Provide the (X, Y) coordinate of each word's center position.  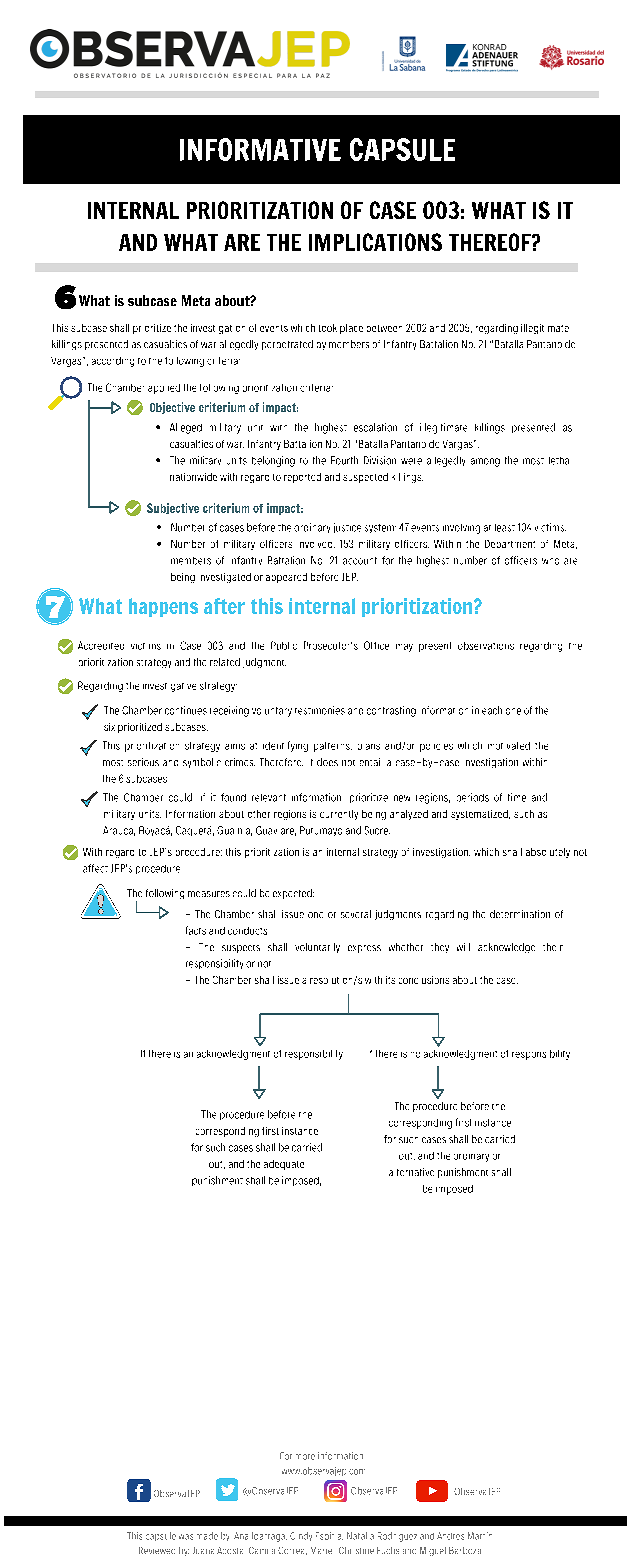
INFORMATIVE (260, 149)
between (384, 328)
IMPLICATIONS (375, 242)
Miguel (433, 1551)
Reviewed (157, 1550)
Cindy (301, 1536)
